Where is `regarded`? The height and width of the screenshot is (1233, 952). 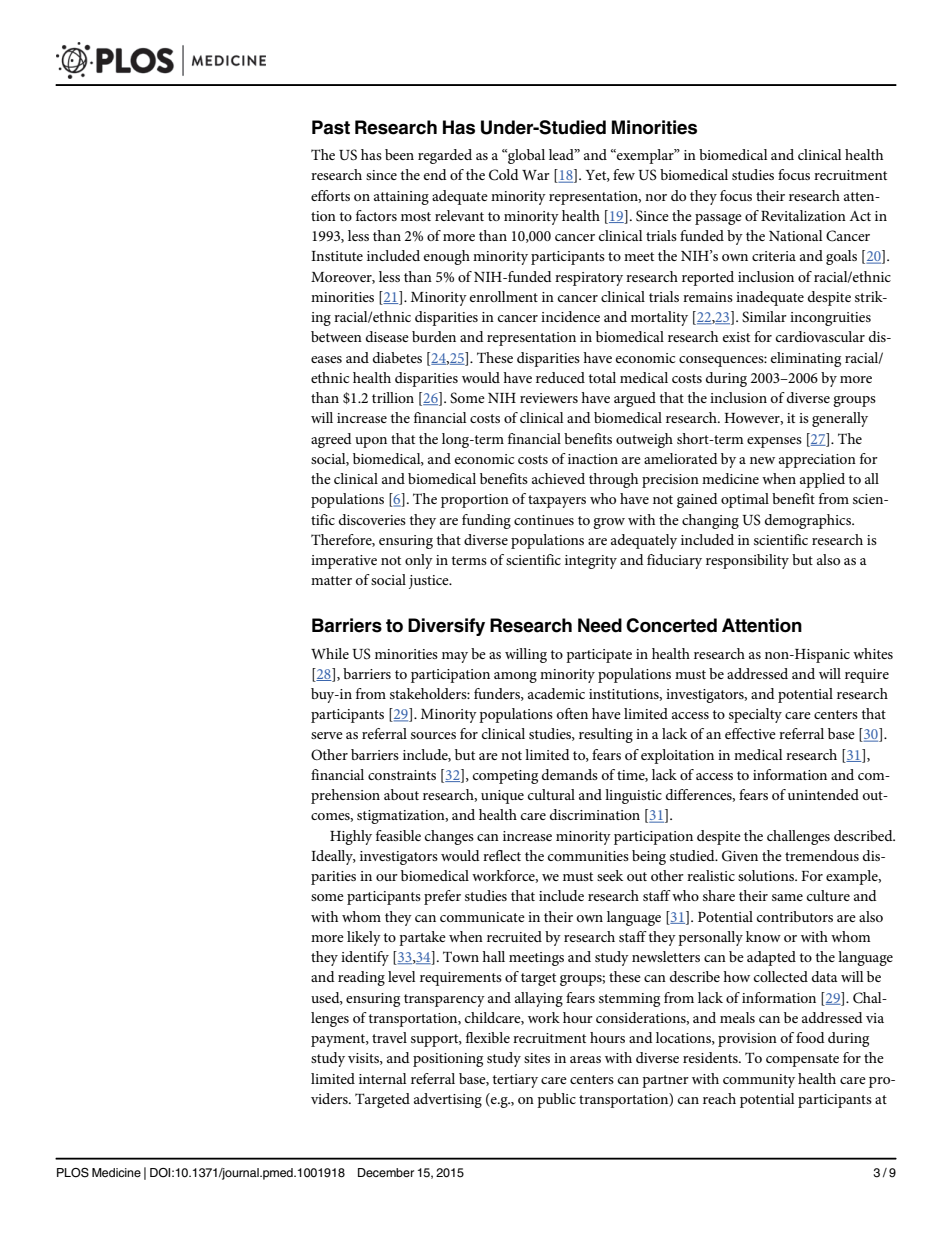
regarded is located at coordinates (445, 156).
